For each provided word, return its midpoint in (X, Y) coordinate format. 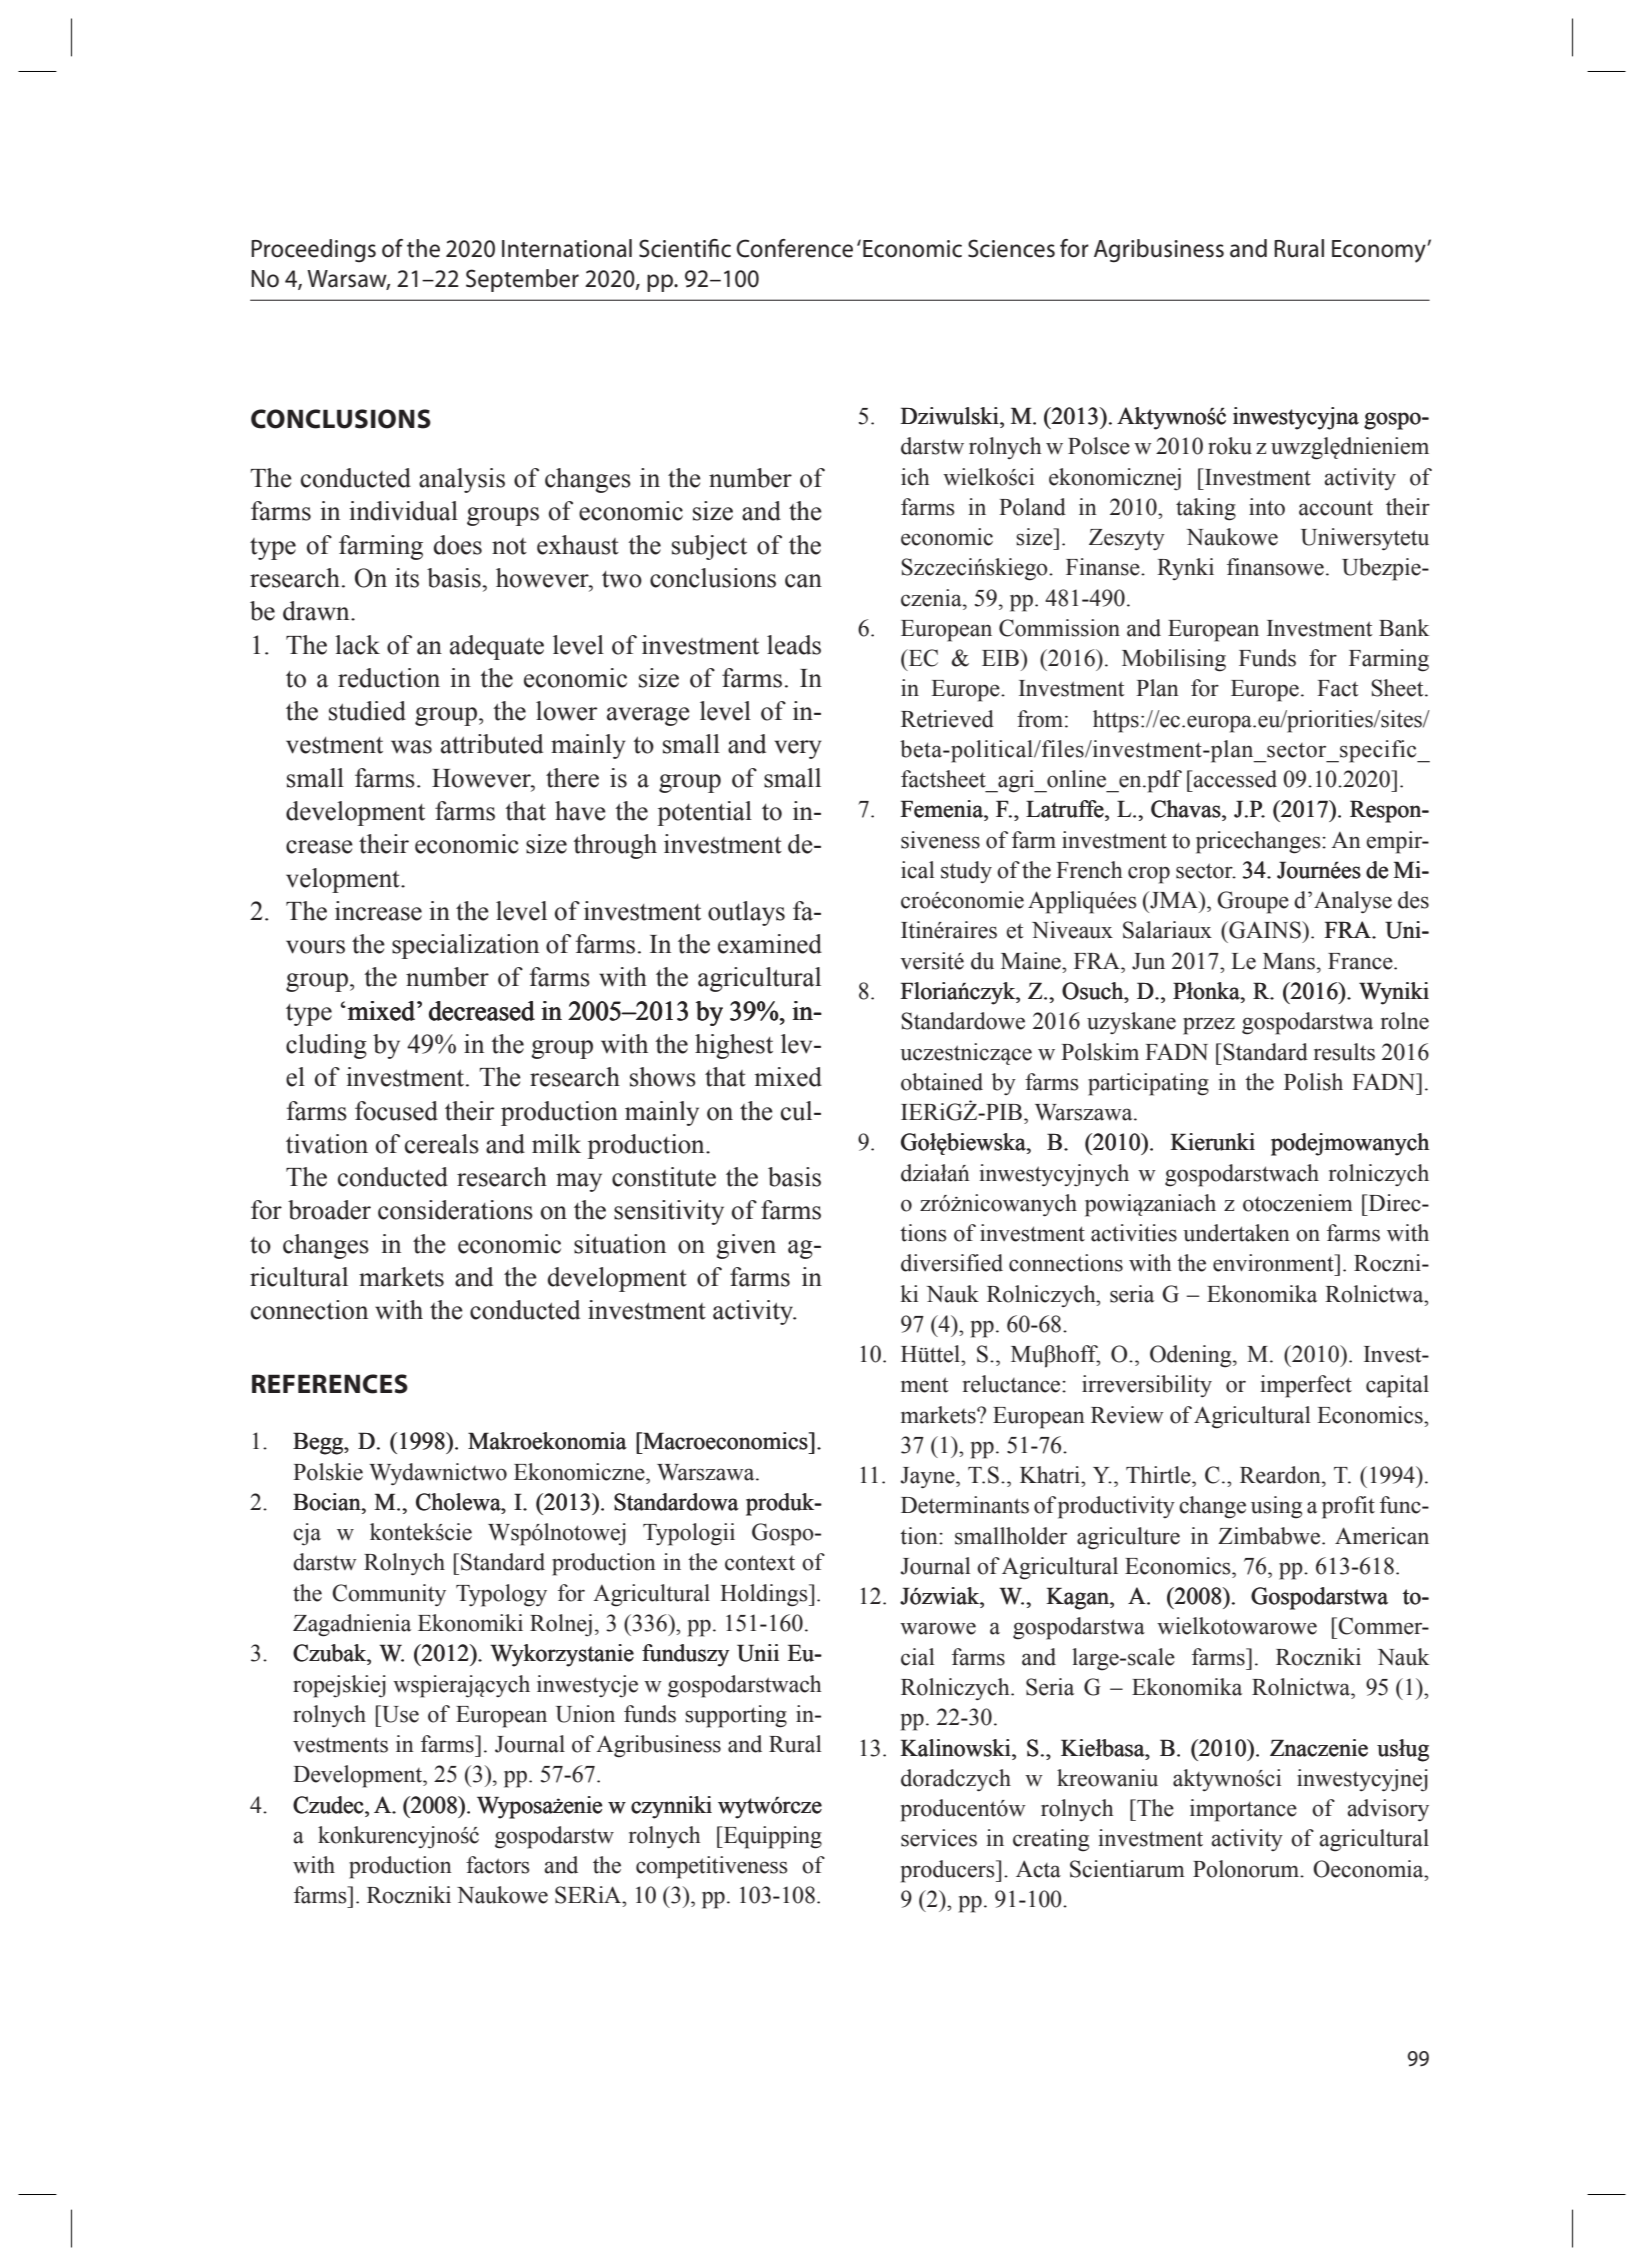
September (522, 280)
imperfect (1306, 1386)
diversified (952, 1263)
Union (585, 1714)
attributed (492, 744)
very (798, 749)
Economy (1380, 251)
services (939, 1838)
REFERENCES (330, 1384)
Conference (794, 248)
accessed (1234, 779)
